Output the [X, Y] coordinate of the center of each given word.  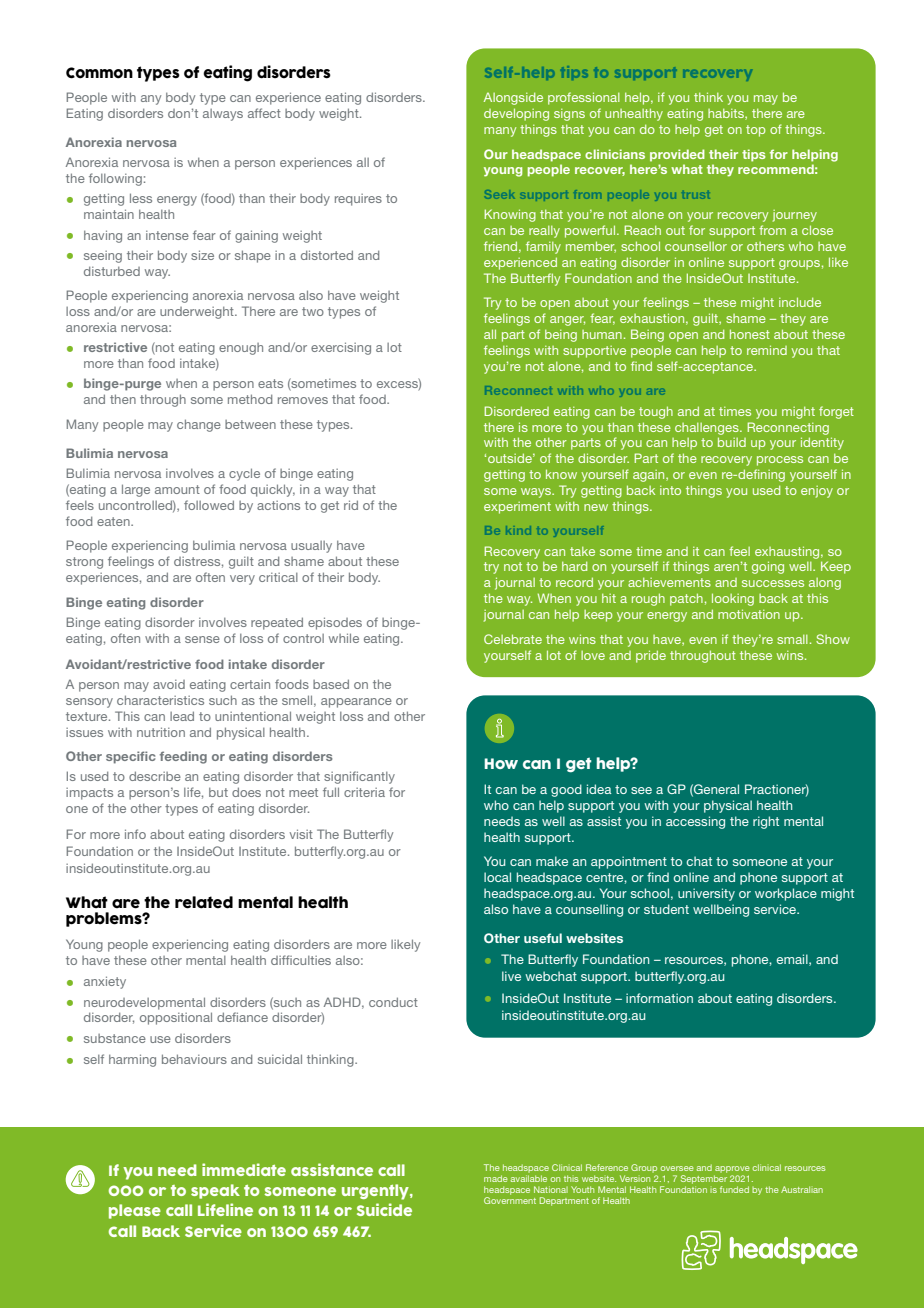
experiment [517, 508]
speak [215, 1191]
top [756, 131]
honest [750, 334]
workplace [786, 894]
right [766, 822]
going [768, 567]
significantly [359, 777]
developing [516, 114]
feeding [183, 757]
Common [99, 73]
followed [209, 505]
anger [567, 321]
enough [241, 349]
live [511, 976]
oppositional [176, 1018]
